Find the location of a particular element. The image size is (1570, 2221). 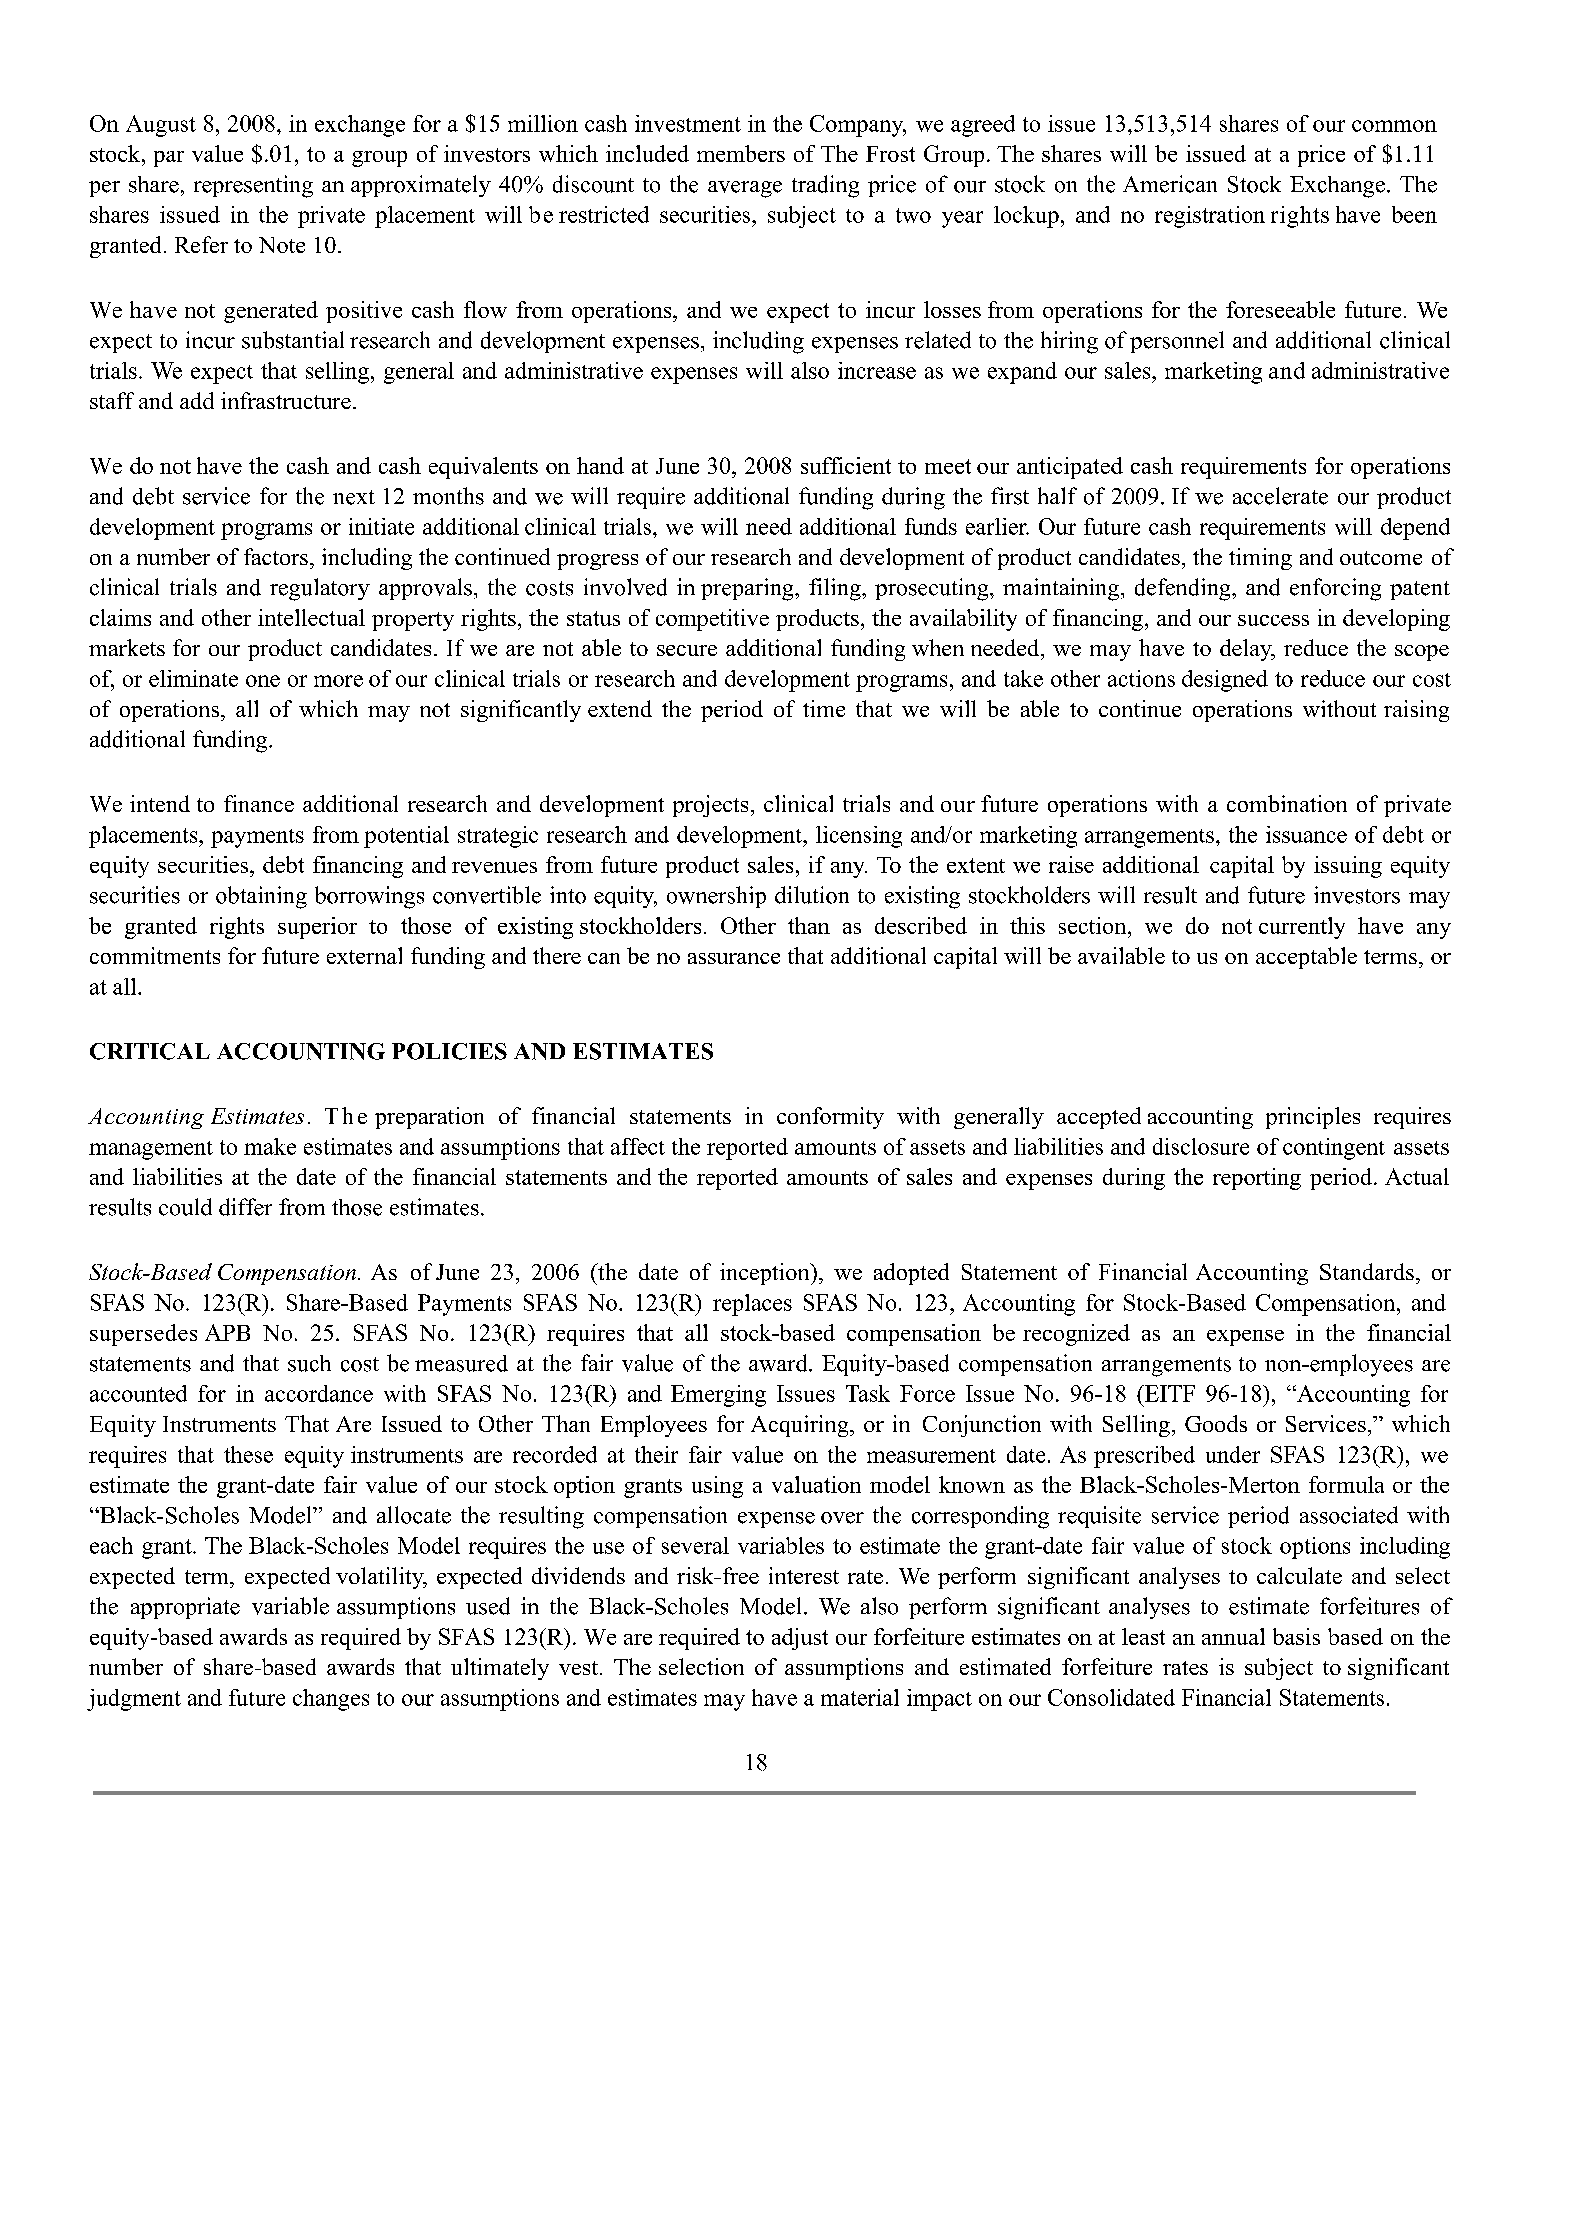

obtaining is located at coordinates (261, 897).
